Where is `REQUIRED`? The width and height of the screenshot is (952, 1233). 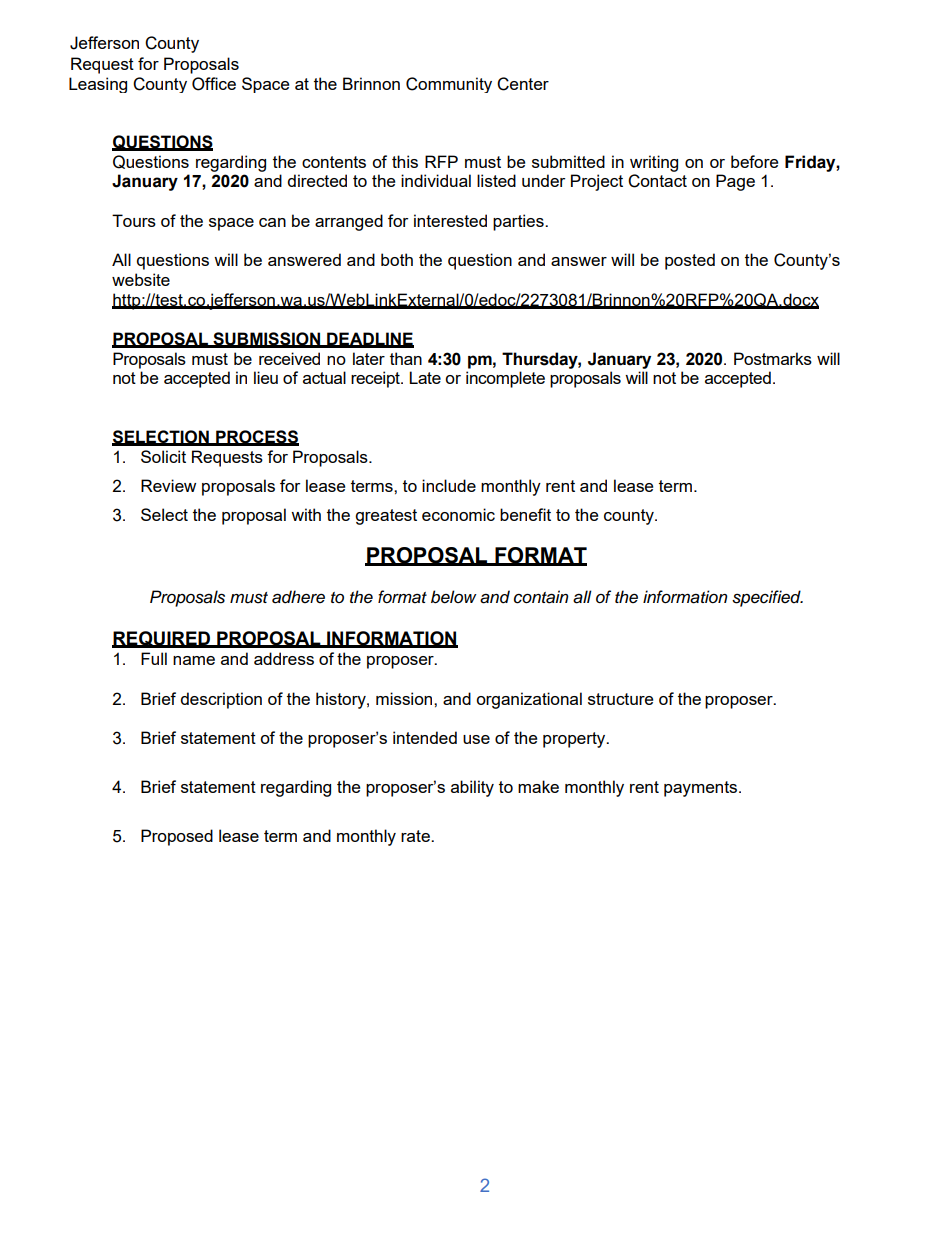
REQUIRED is located at coordinates (162, 639).
